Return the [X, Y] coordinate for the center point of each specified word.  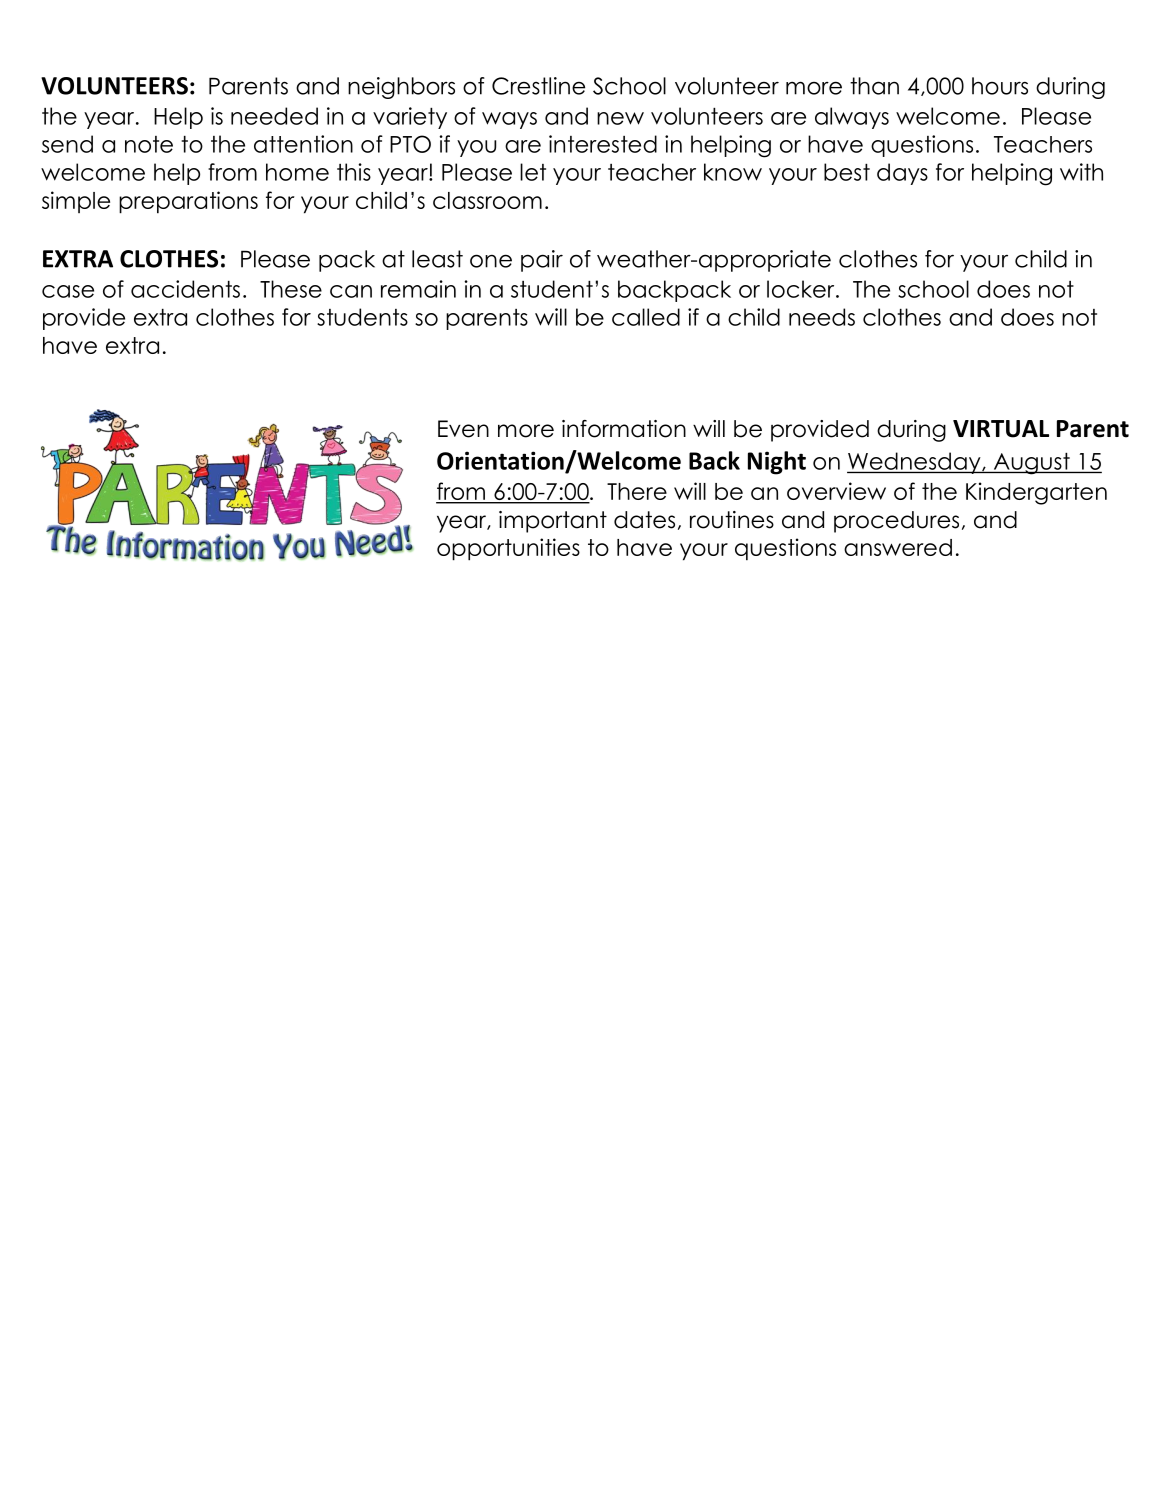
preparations [188, 202]
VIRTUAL [1001, 429]
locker [802, 289]
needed [274, 116]
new [620, 118]
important [553, 522]
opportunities [508, 549]
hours [1000, 86]
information [624, 429]
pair [542, 261]
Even [463, 429]
